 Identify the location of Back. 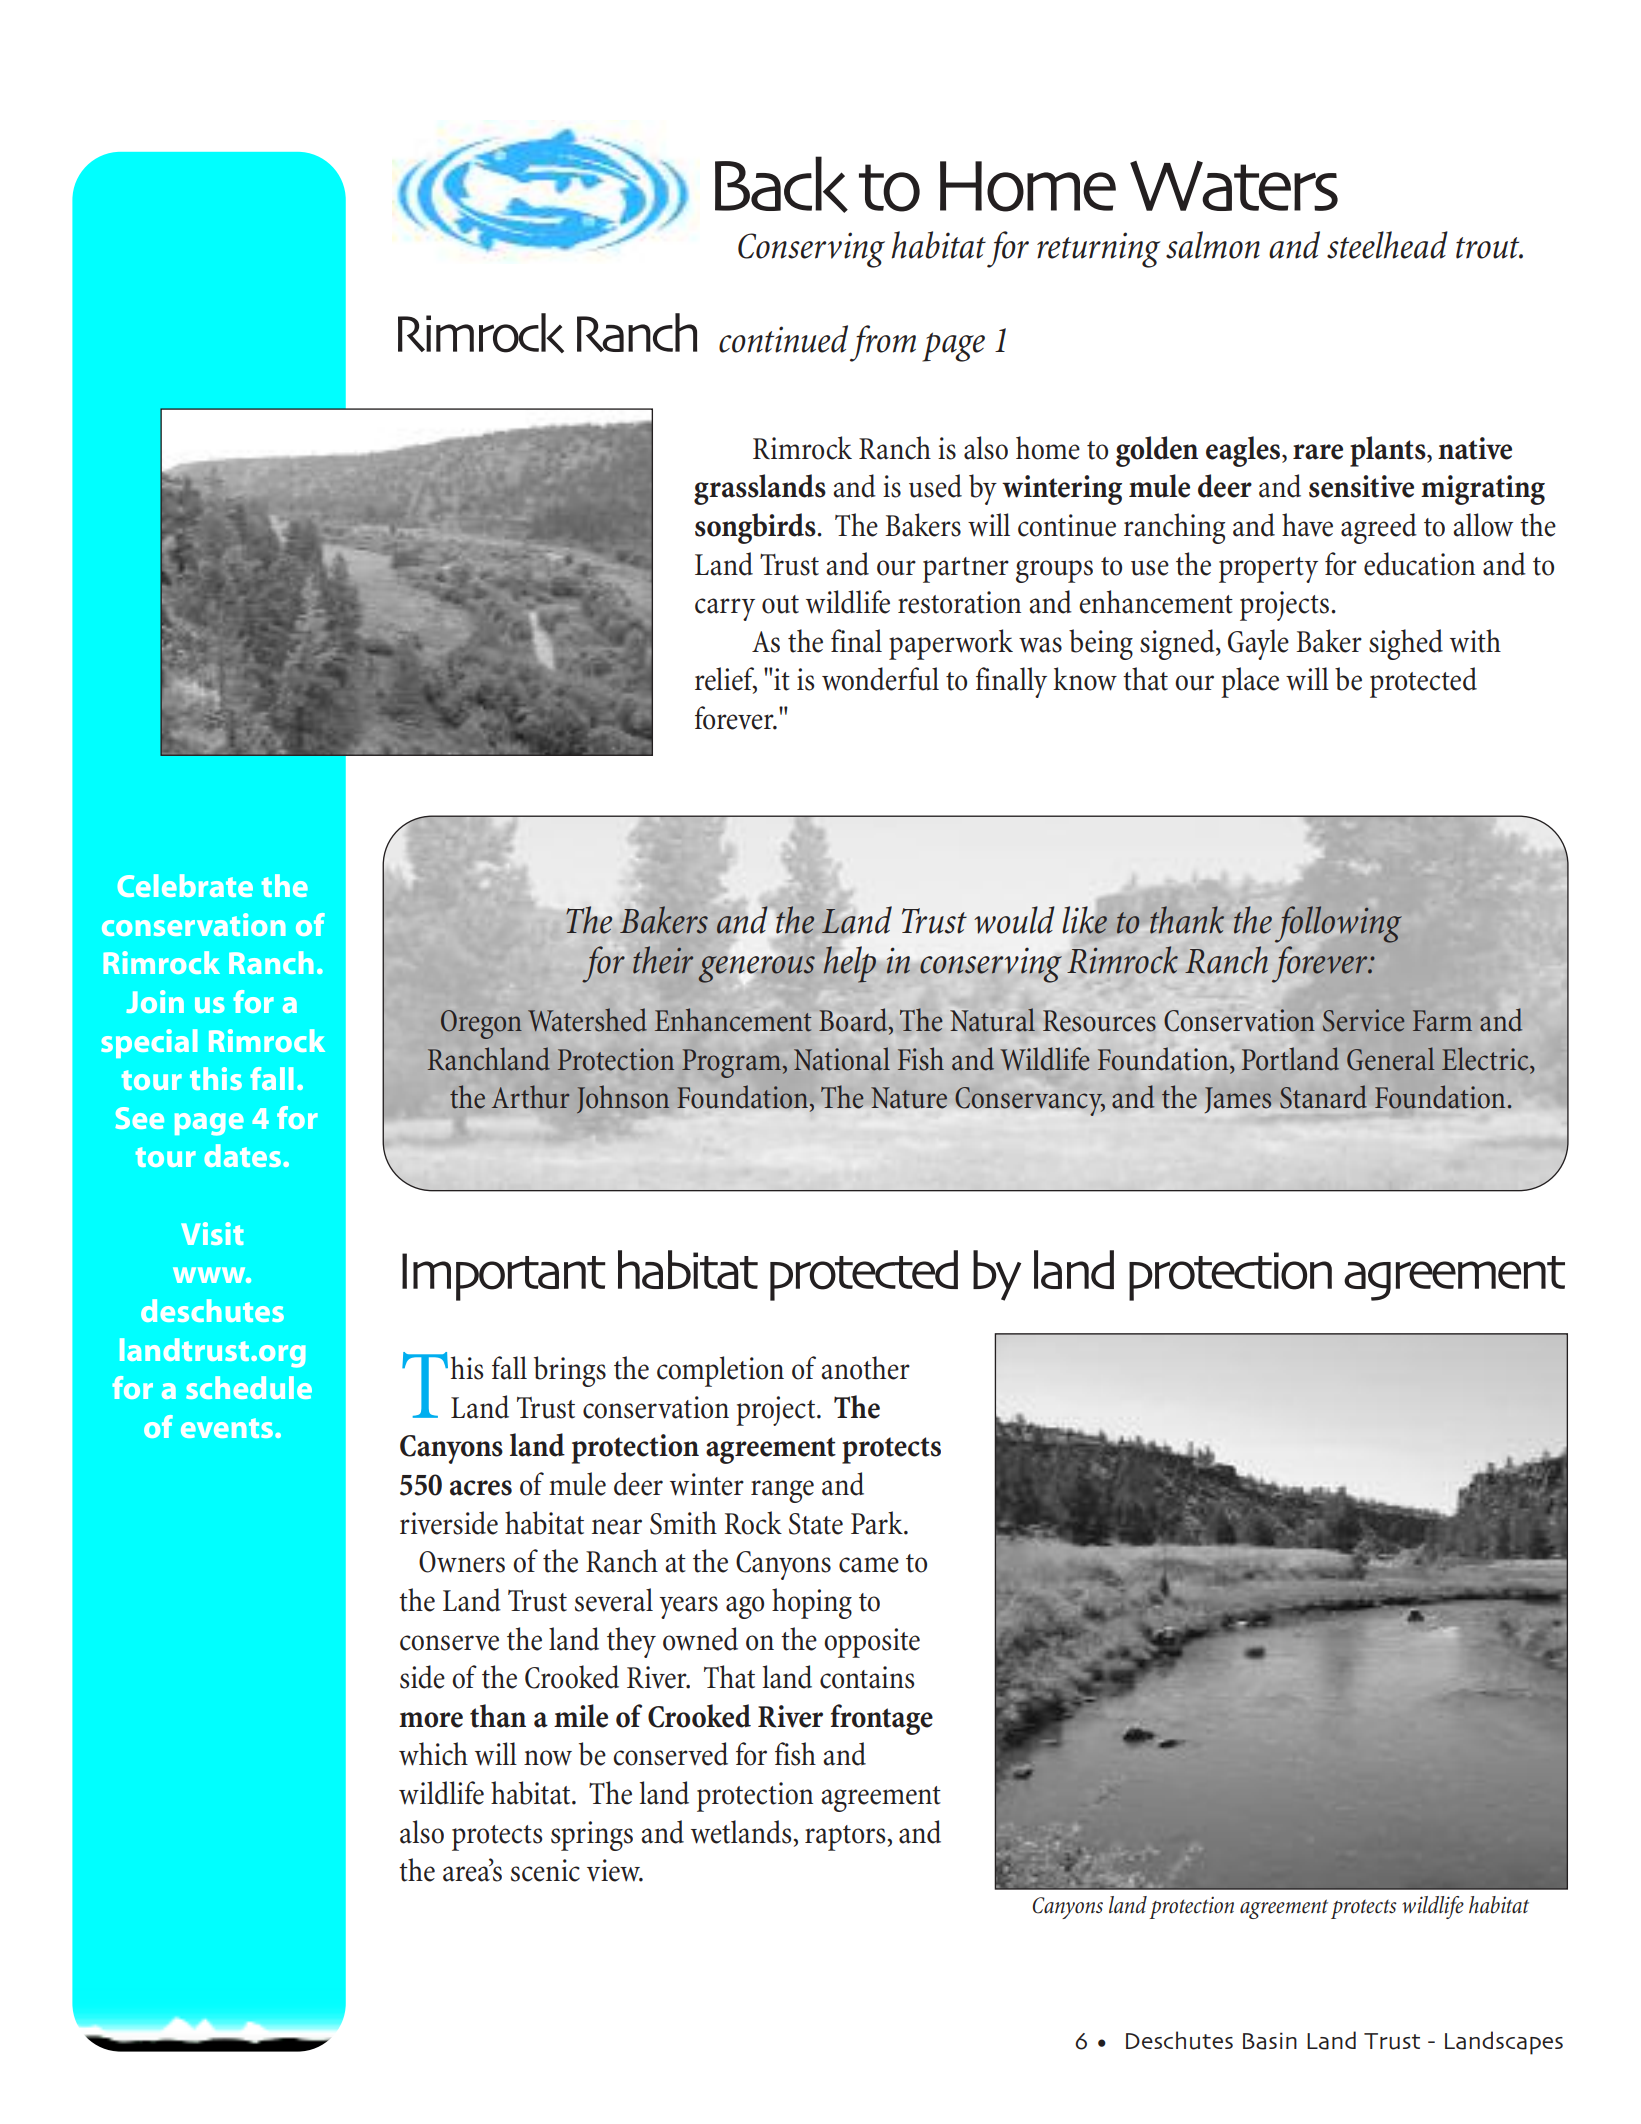
(781, 184).
